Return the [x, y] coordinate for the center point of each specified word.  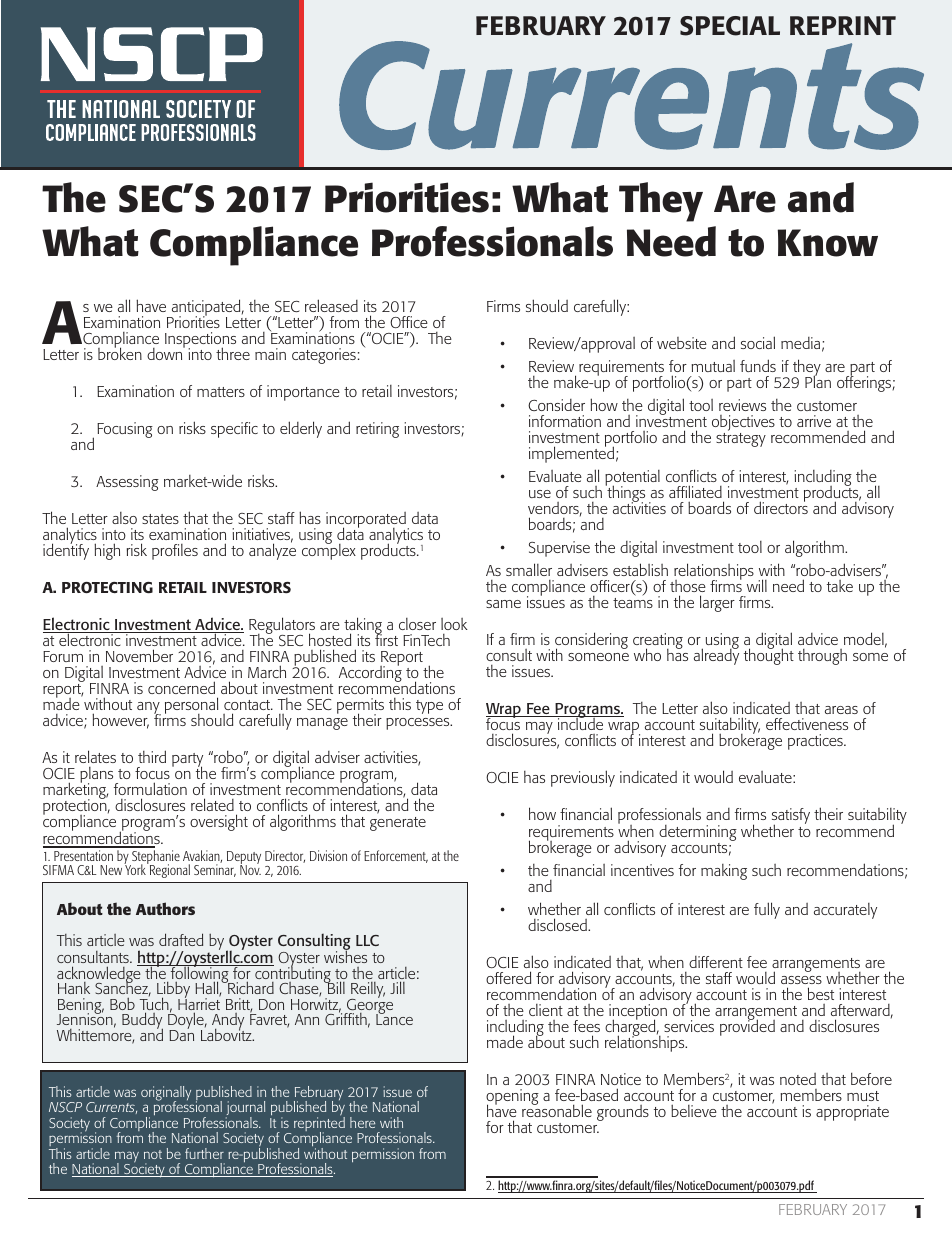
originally [166, 1094]
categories [324, 356]
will [757, 585]
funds [758, 365]
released [331, 305]
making [724, 872]
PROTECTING [107, 587]
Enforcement [396, 856]
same [503, 604]
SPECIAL [730, 26]
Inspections [200, 341]
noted [798, 1079]
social [758, 342]
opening [512, 1098]
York [136, 868]
